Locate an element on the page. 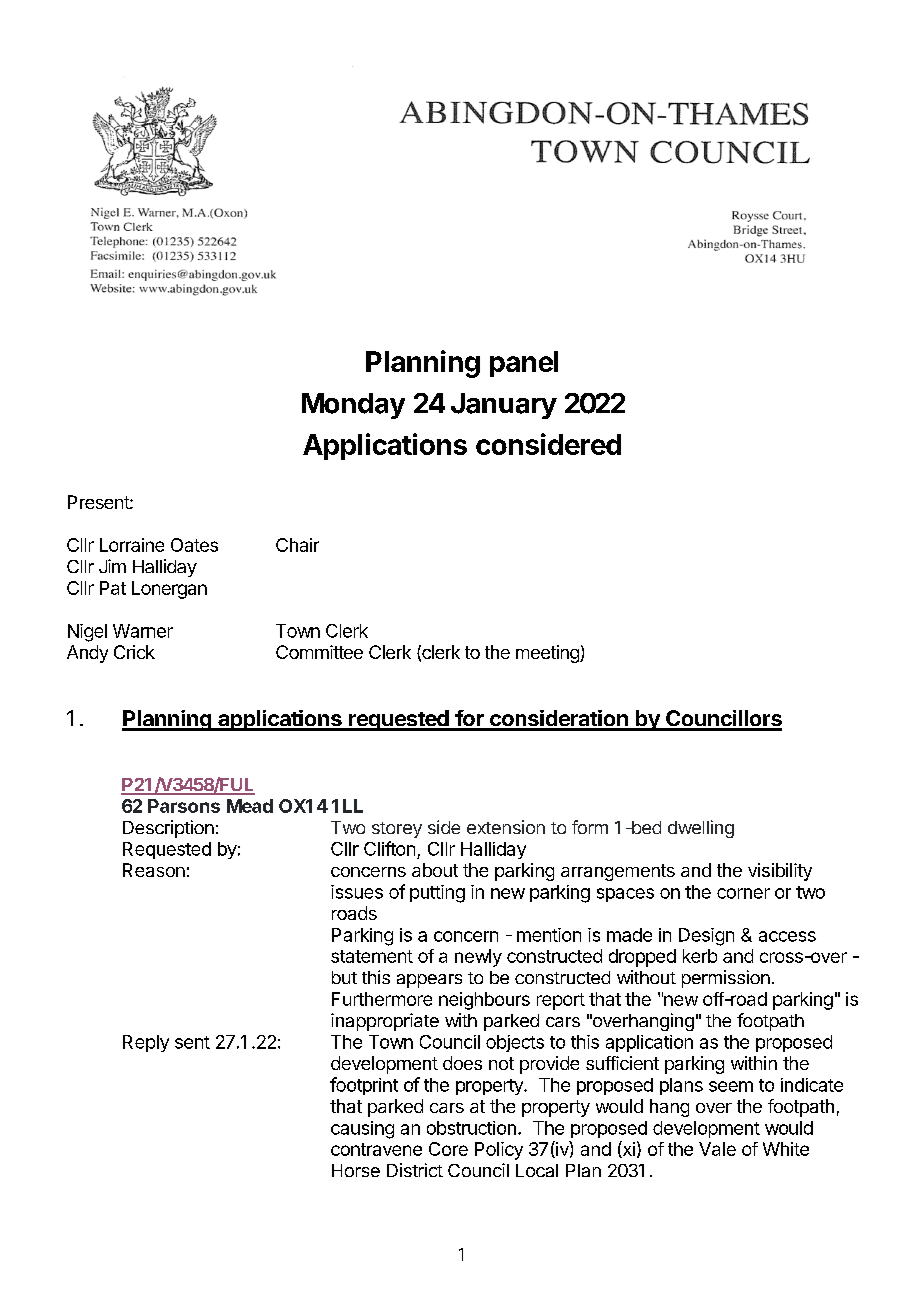 This document has height=1308, width=924. Warner is located at coordinates (143, 631).
